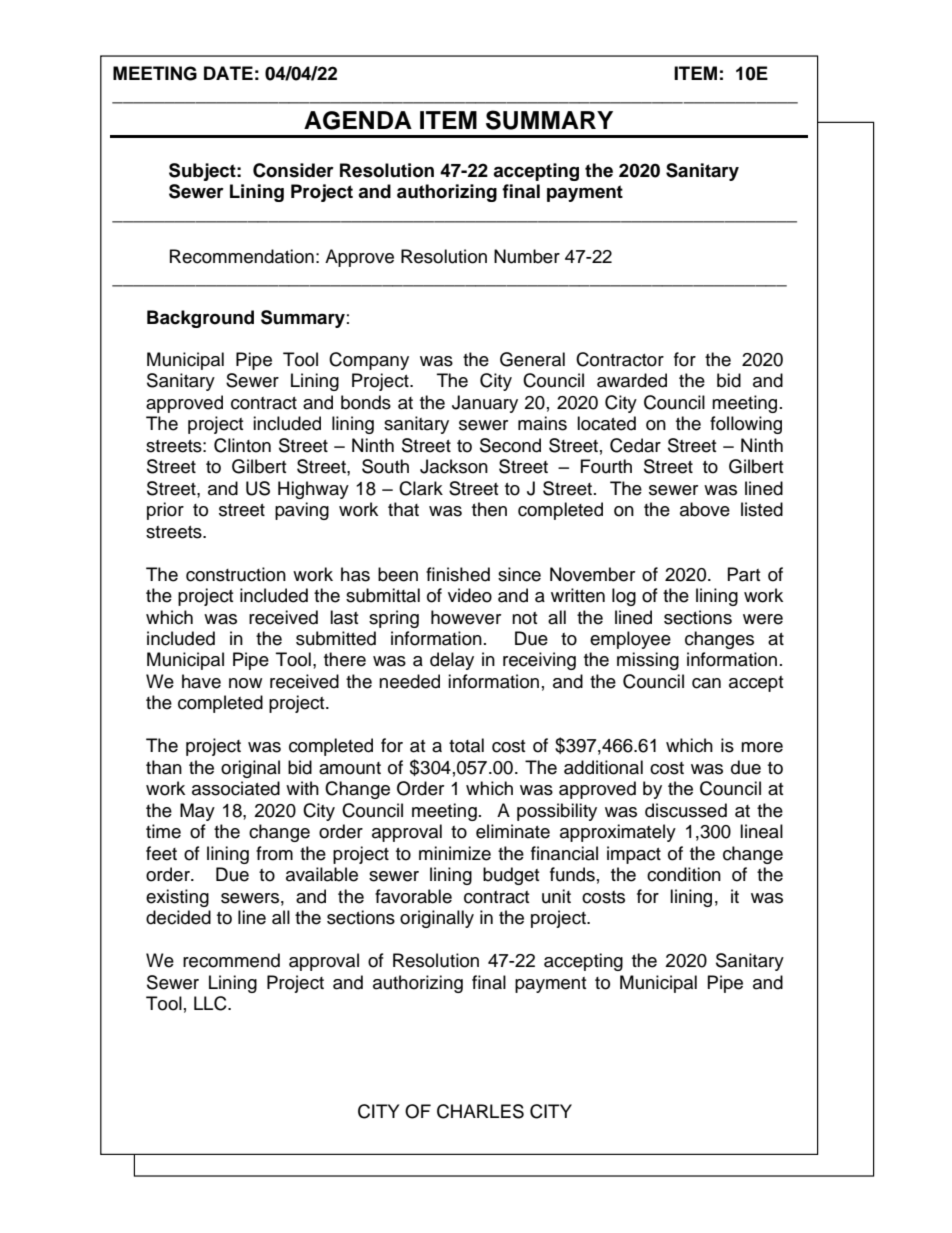  What do you see at coordinates (632, 380) in the page?
I see `awarded` at bounding box center [632, 380].
